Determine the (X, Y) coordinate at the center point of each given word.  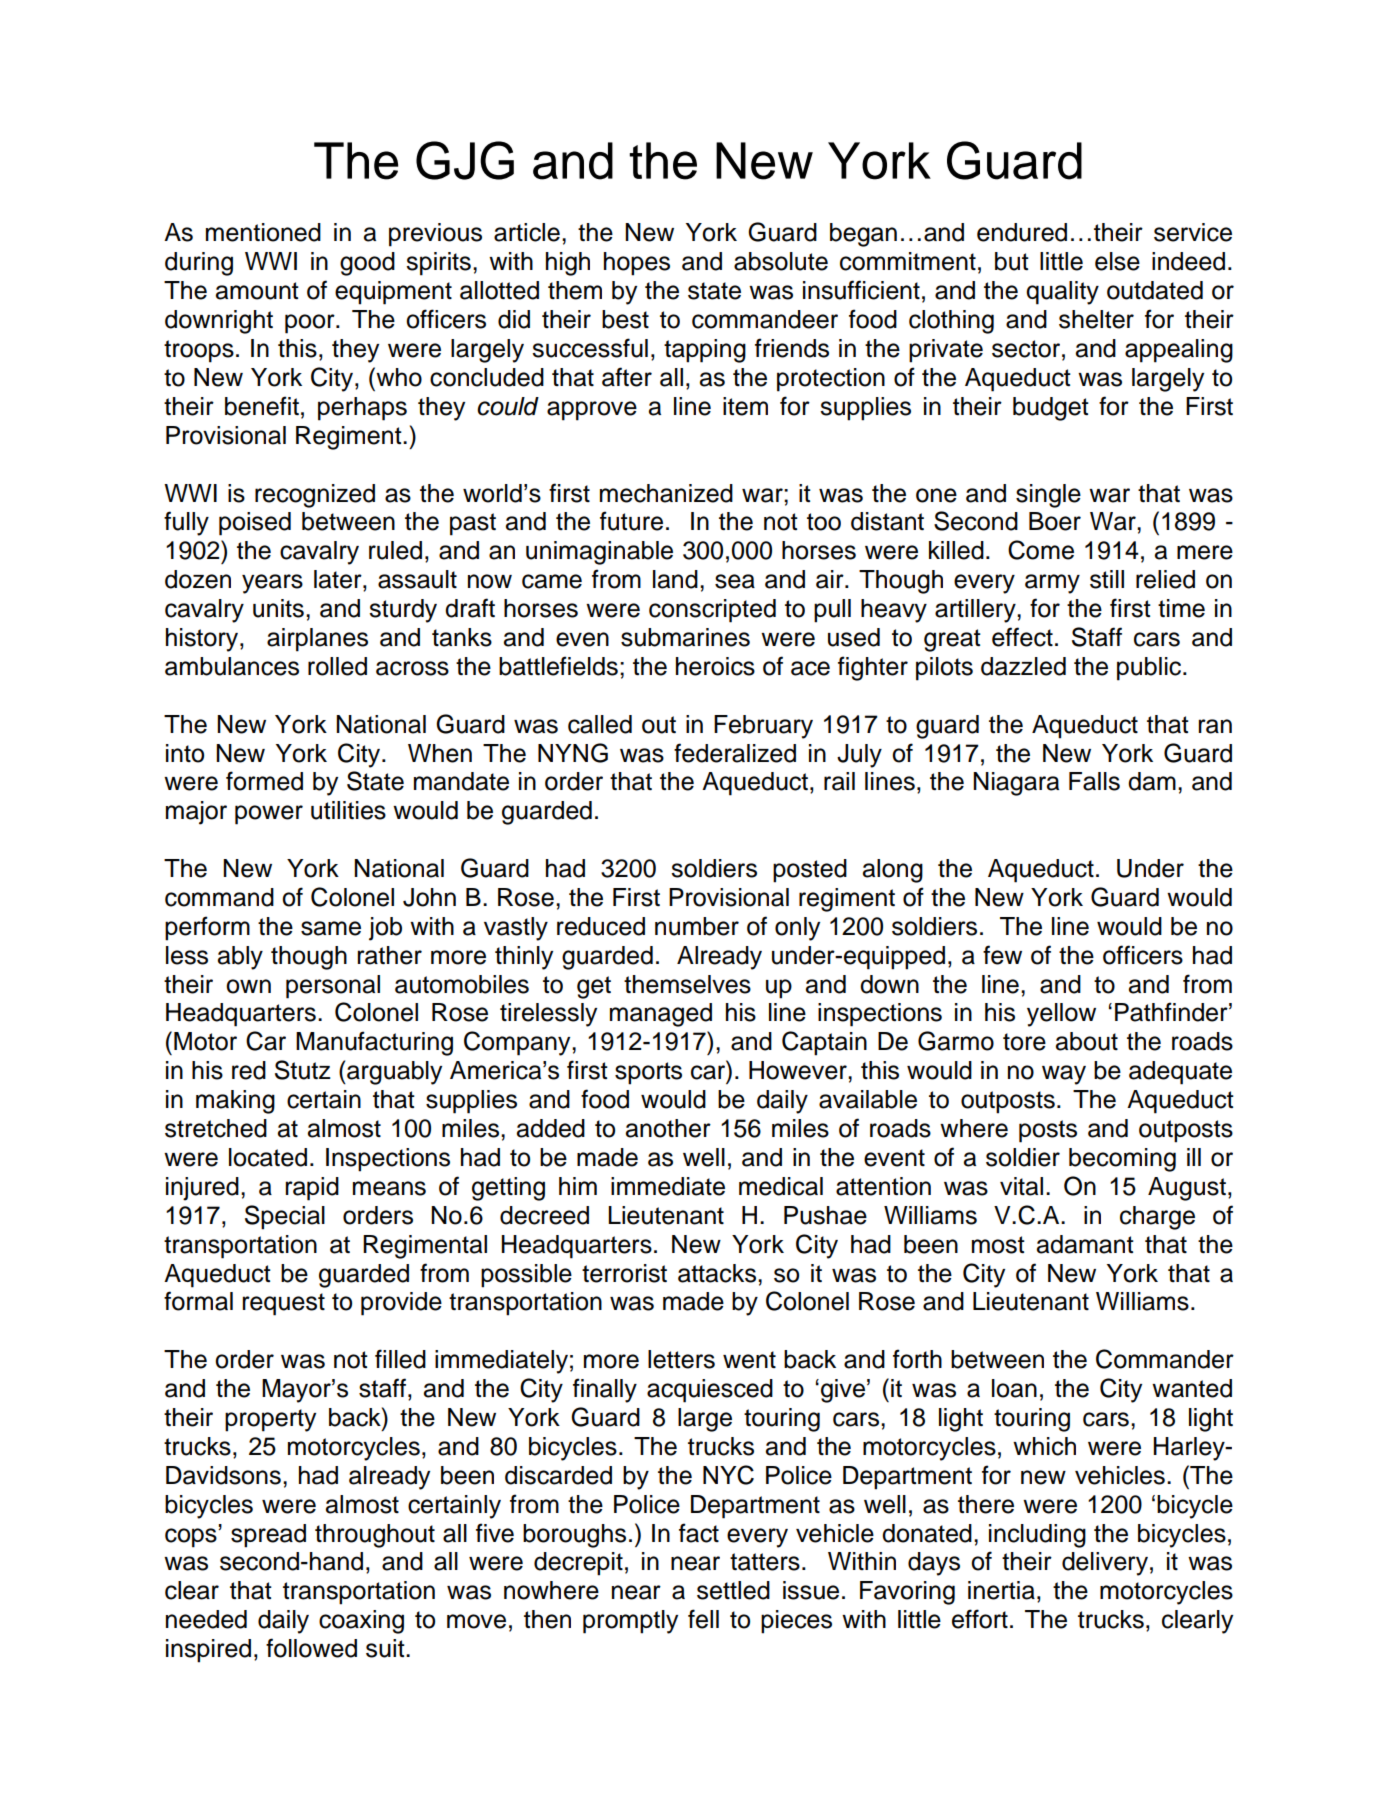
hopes (637, 264)
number (697, 926)
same (331, 928)
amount (257, 291)
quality (1062, 293)
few (1002, 955)
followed (311, 1648)
